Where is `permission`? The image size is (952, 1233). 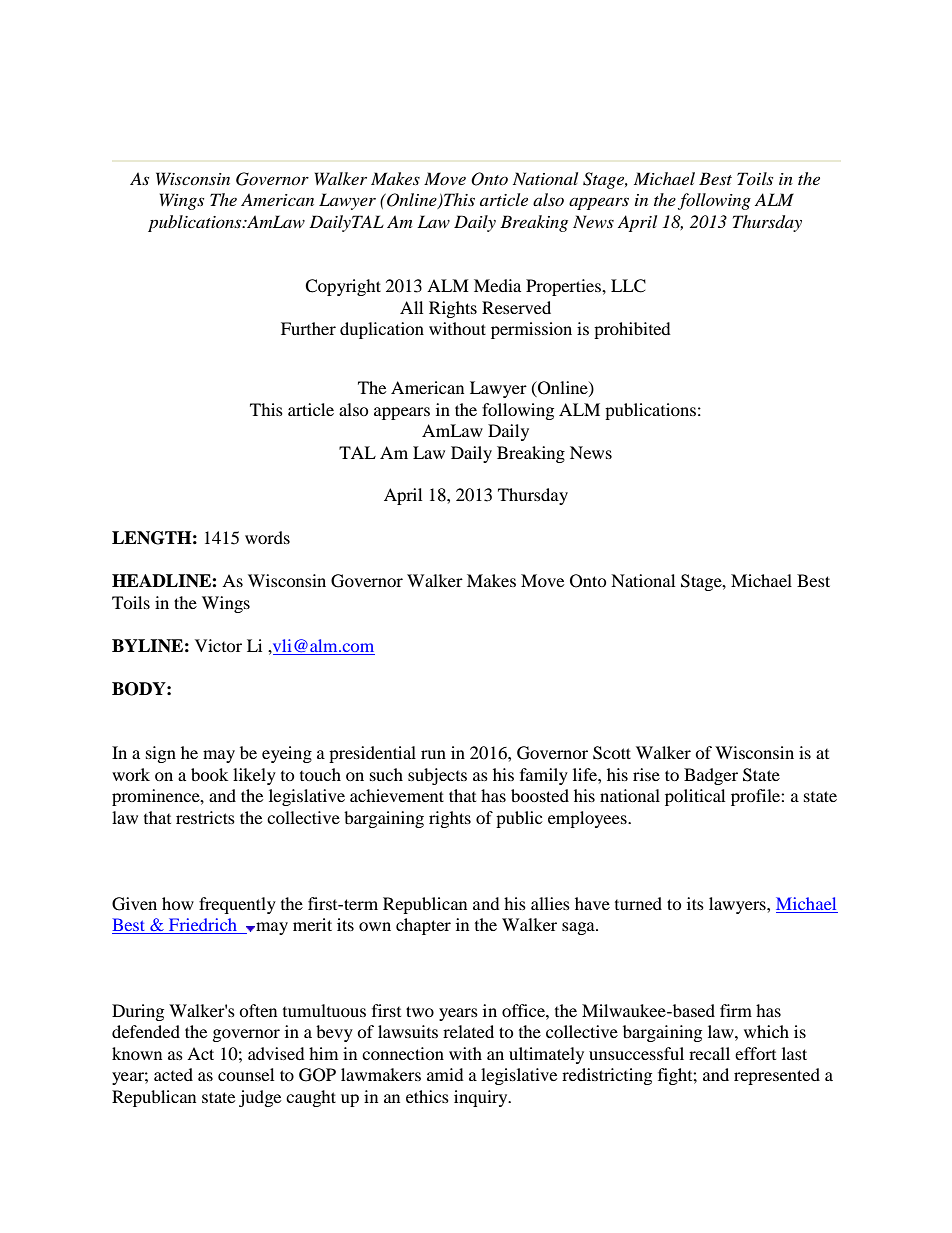
permission is located at coordinates (531, 330).
